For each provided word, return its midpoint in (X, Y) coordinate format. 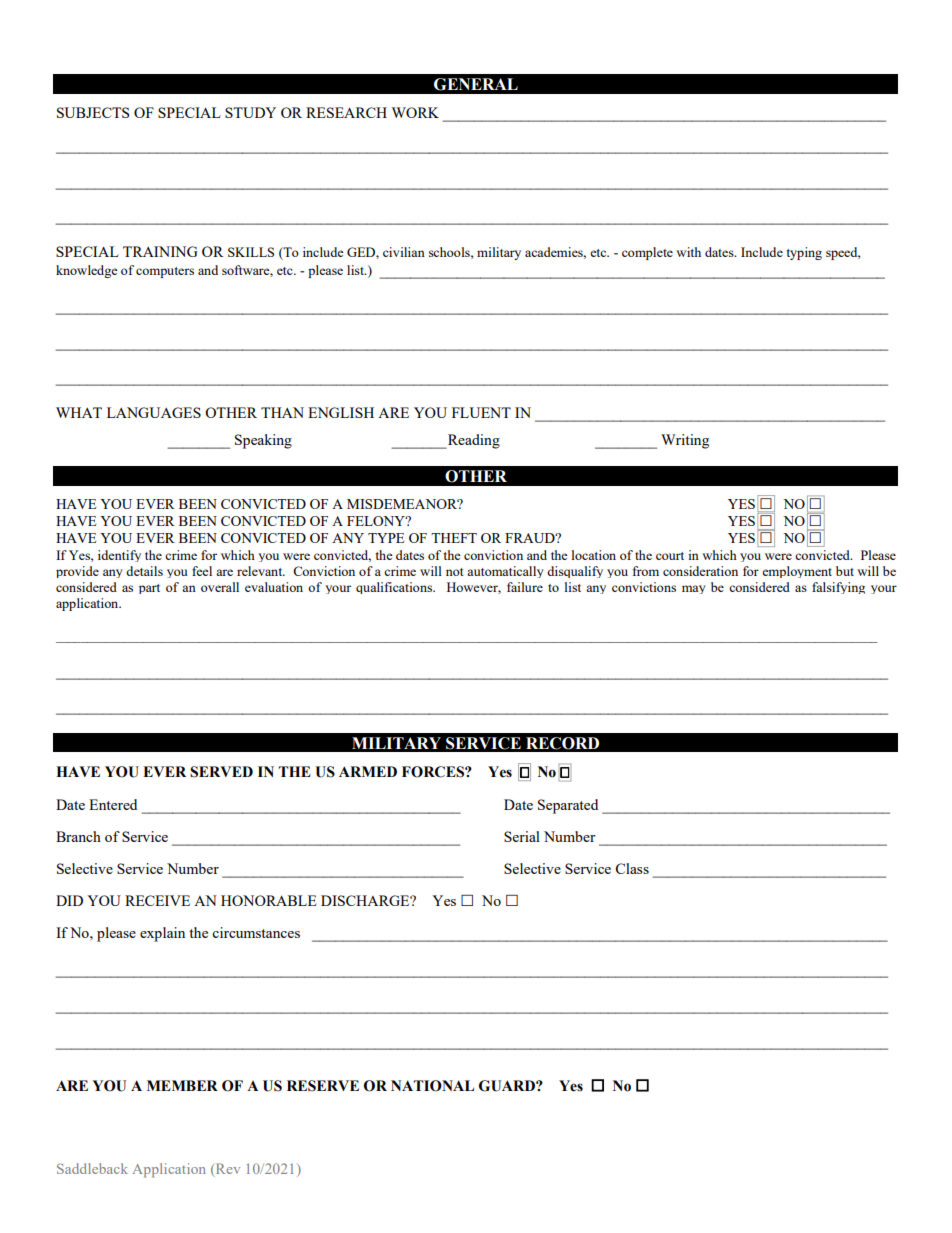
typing (804, 253)
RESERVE (323, 1086)
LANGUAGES (154, 412)
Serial (522, 836)
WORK (415, 112)
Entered (113, 804)
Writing (685, 441)
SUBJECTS (93, 112)
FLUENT (481, 412)
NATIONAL (432, 1086)
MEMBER (182, 1085)
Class (632, 868)
